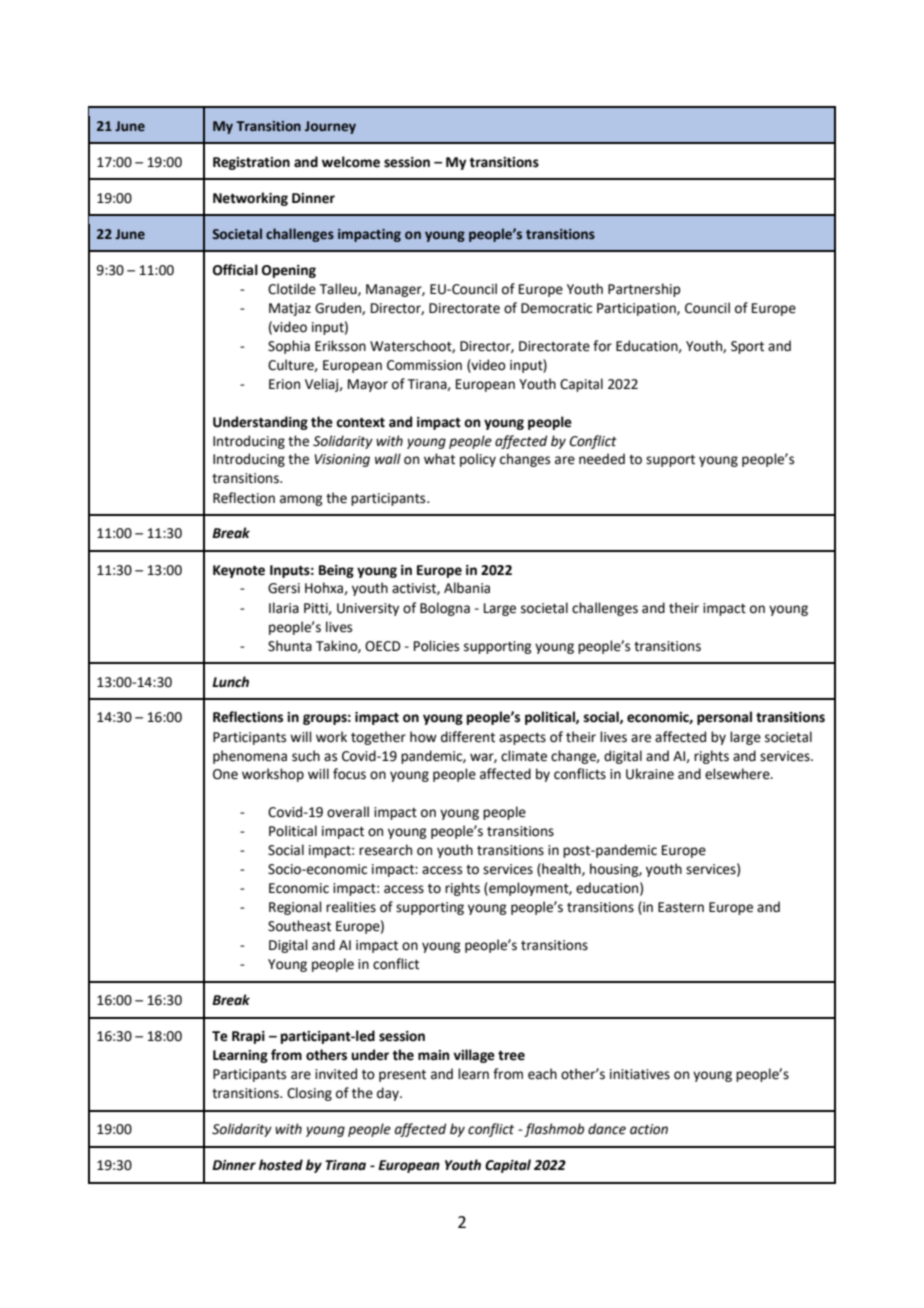  What do you see at coordinates (478, 460) in the document?
I see `policy` at bounding box center [478, 460].
